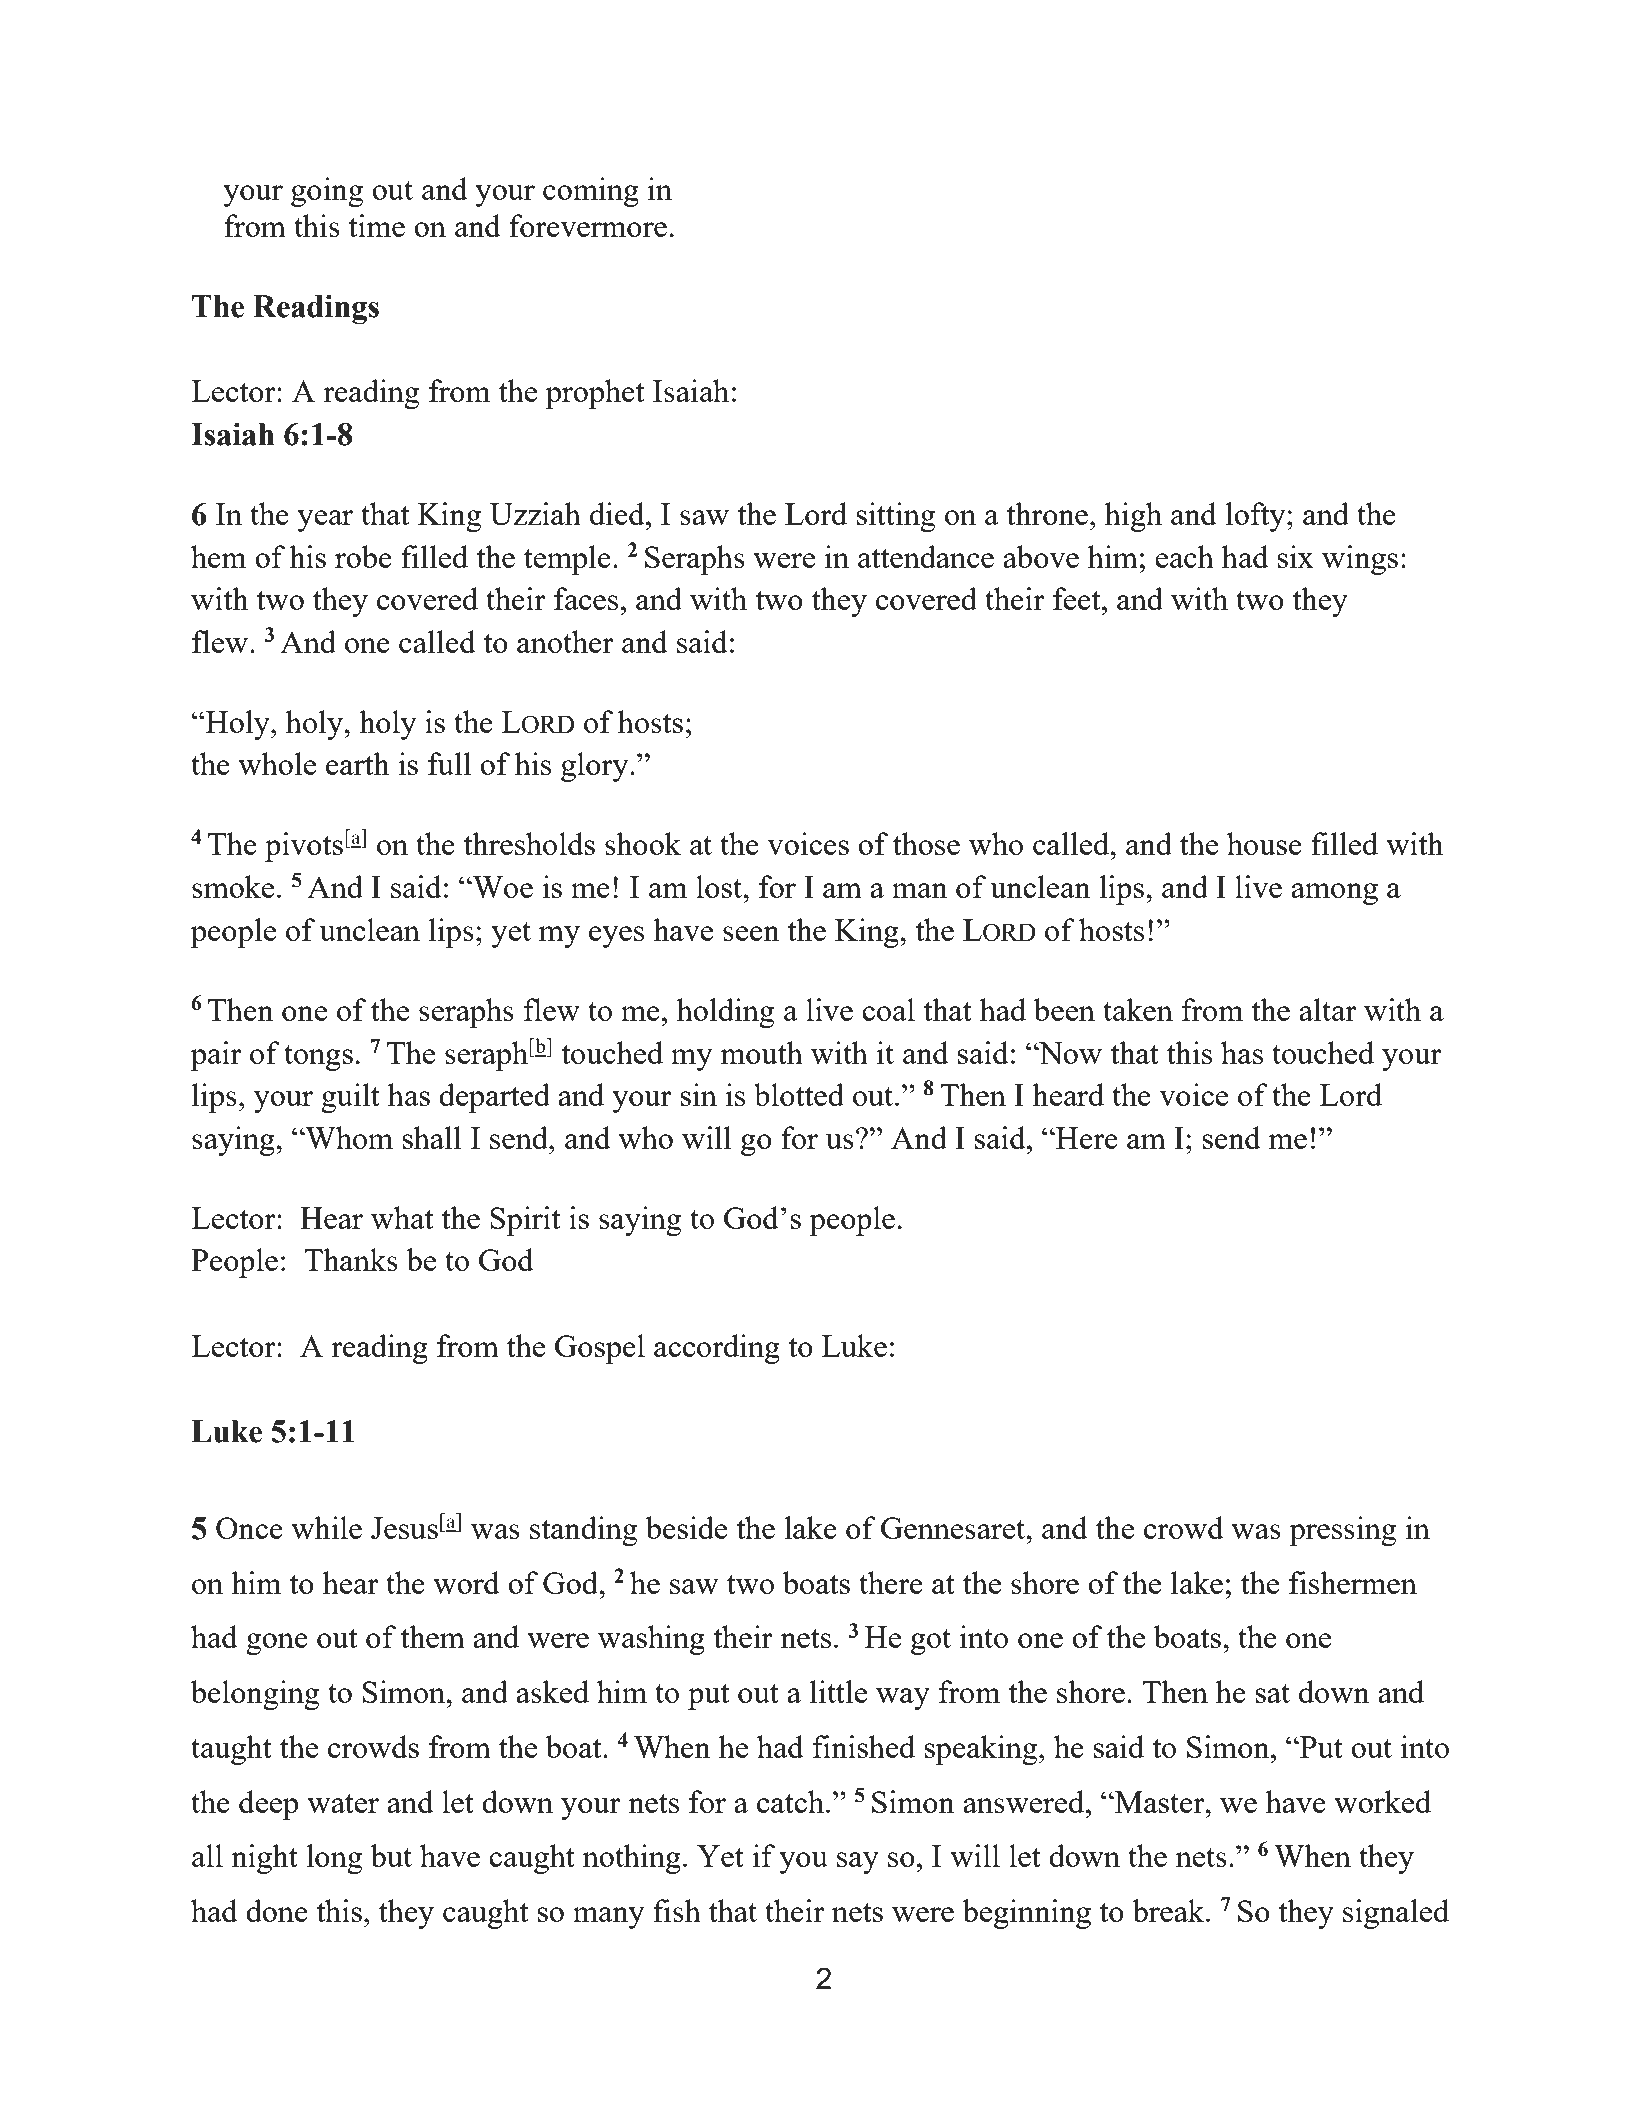 The width and height of the screenshot is (1642, 2125). I want to click on tongs, so click(318, 1058).
